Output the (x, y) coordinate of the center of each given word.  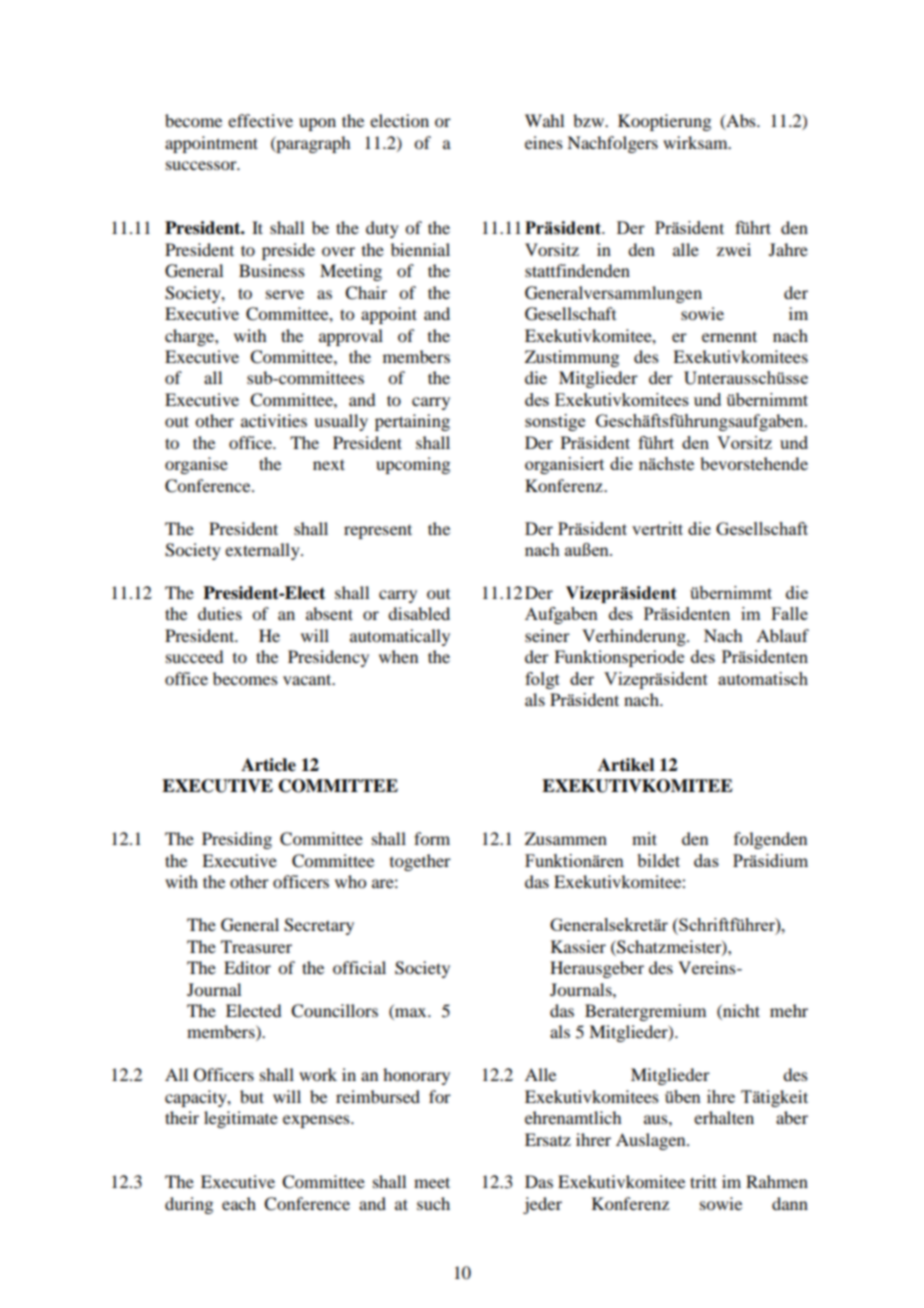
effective (260, 120)
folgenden (770, 840)
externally (263, 551)
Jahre (788, 249)
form (432, 838)
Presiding (237, 840)
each (239, 1203)
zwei (734, 249)
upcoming (413, 465)
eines (544, 142)
